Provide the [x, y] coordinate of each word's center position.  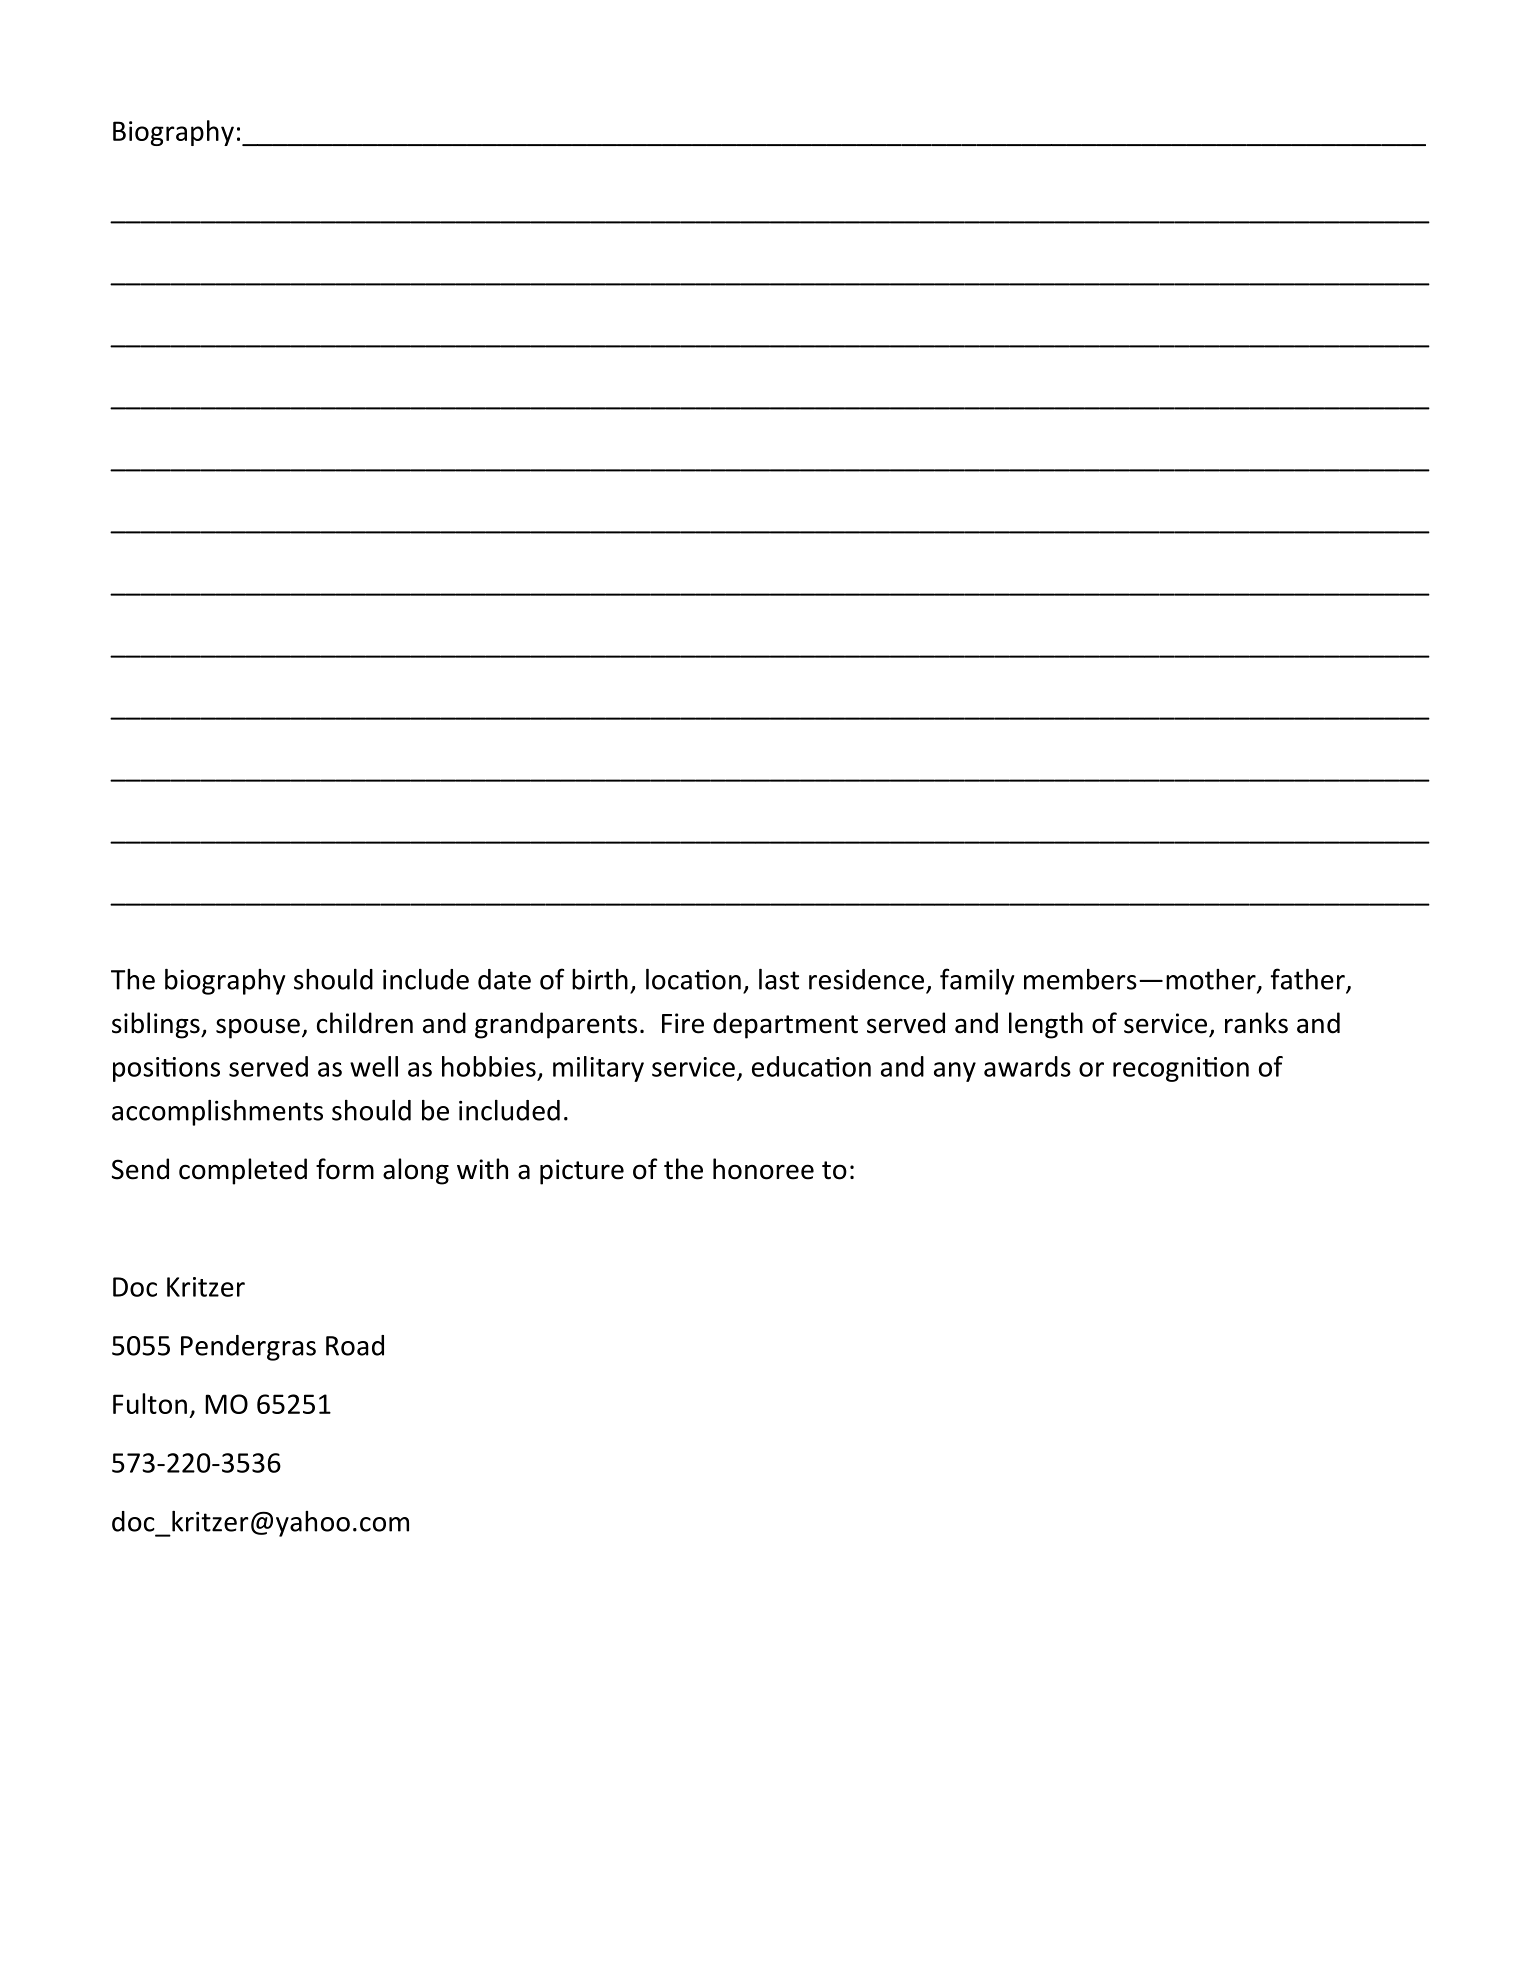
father [1309, 980]
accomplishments [217, 1113]
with [482, 1169]
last [779, 979]
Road [355, 1345]
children [365, 1023]
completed [243, 1171]
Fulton [150, 1403]
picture [582, 1172]
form [345, 1169]
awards [1027, 1066]
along [416, 1171]
